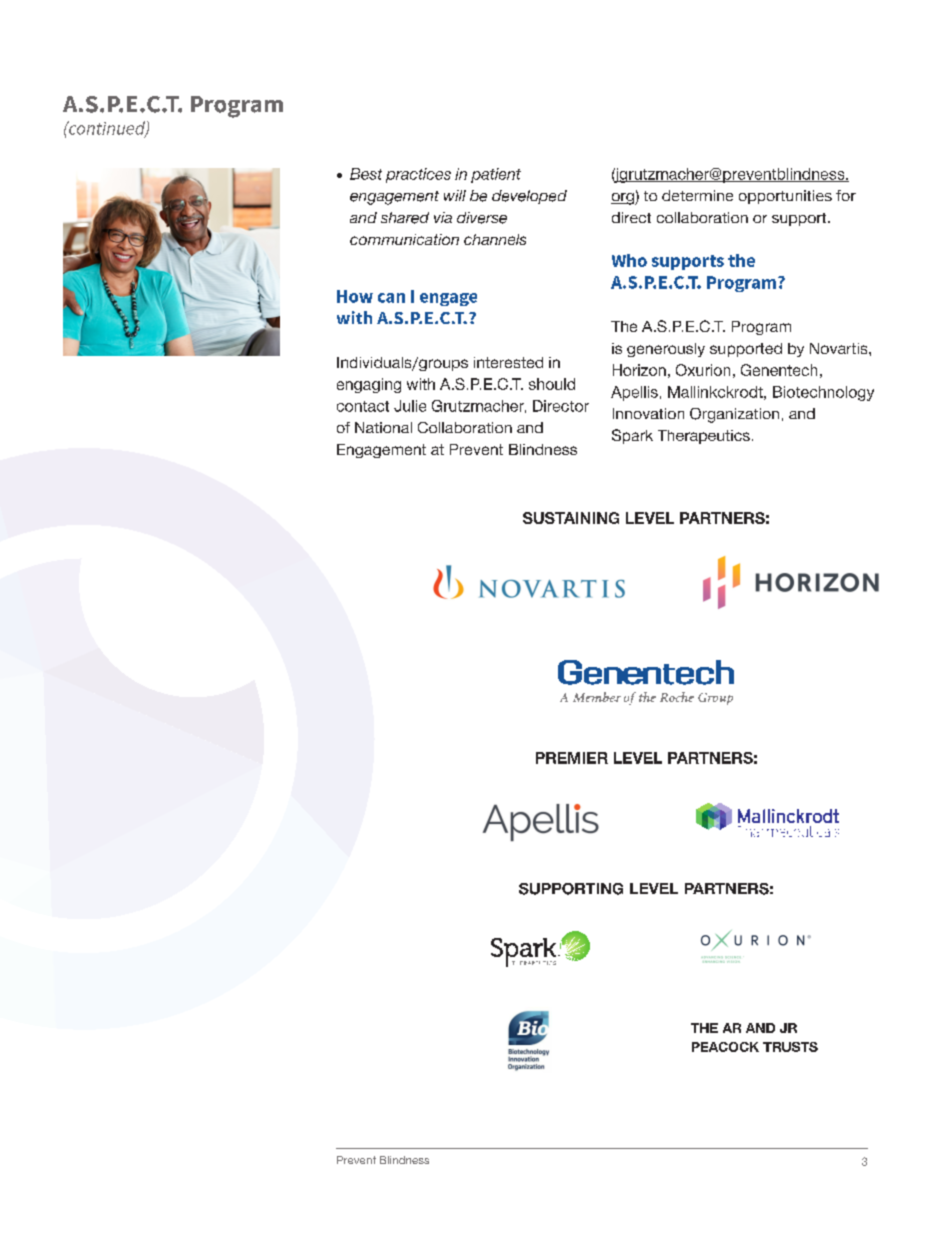  I want to click on Spark, so click(632, 436).
